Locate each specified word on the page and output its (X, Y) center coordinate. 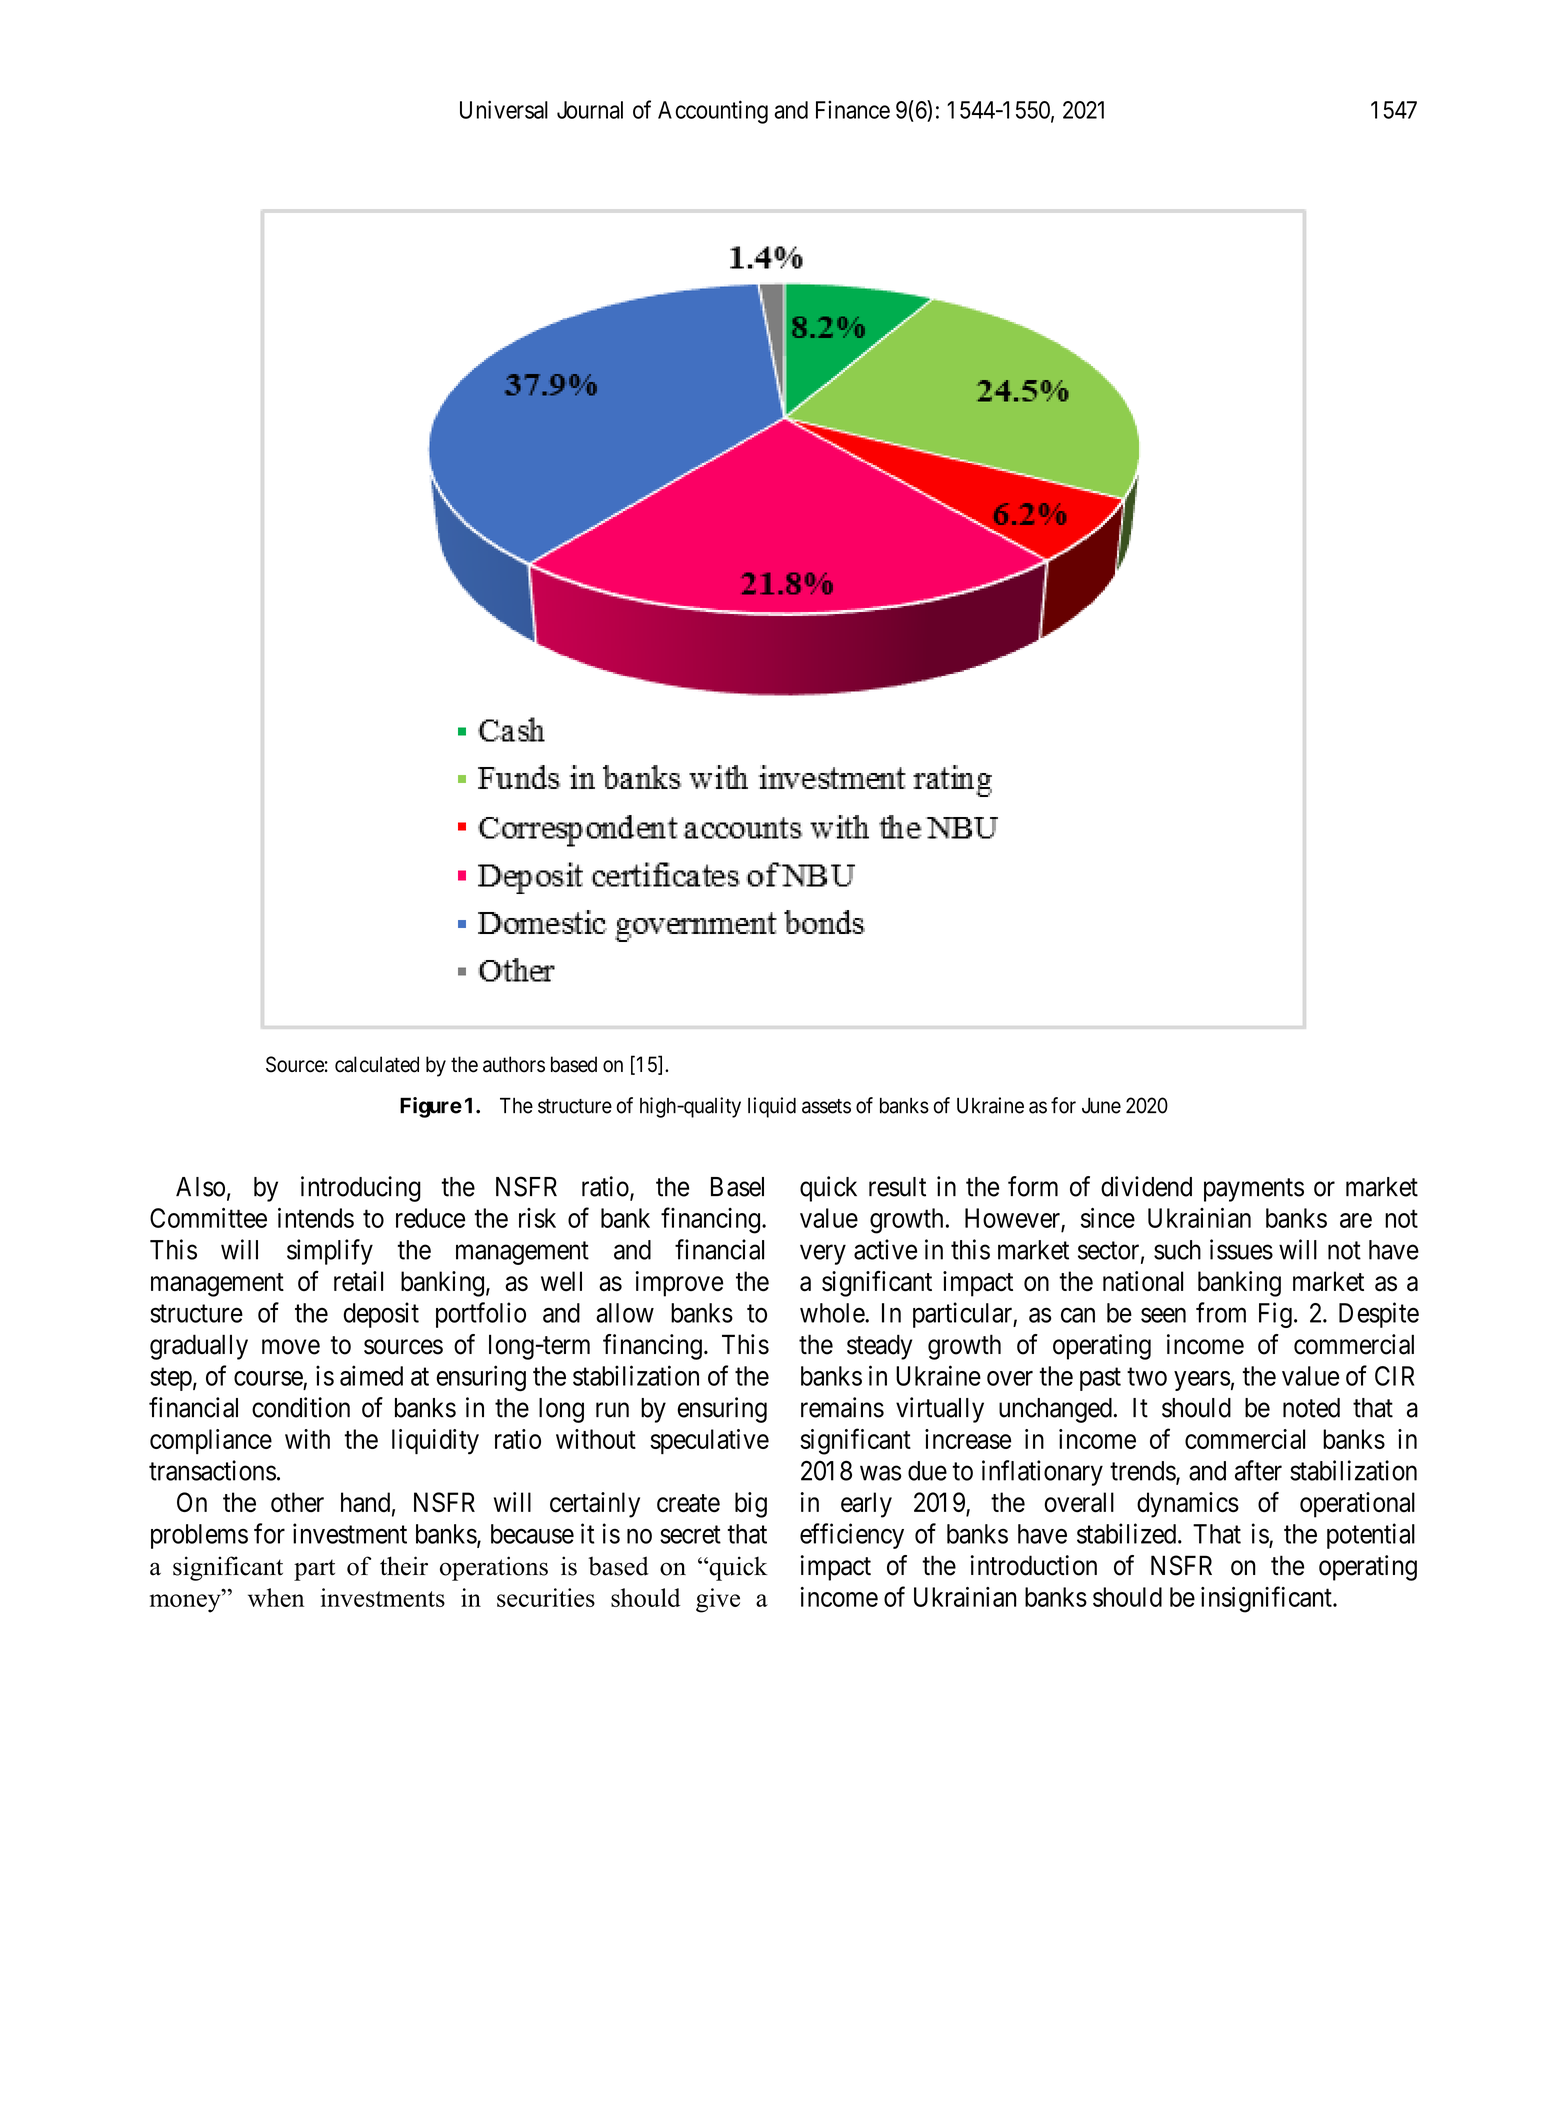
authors (514, 1064)
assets (826, 1106)
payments (1254, 1190)
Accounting (713, 112)
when (276, 1597)
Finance (853, 109)
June (1101, 1105)
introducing (361, 1189)
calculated (377, 1064)
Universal (504, 109)
